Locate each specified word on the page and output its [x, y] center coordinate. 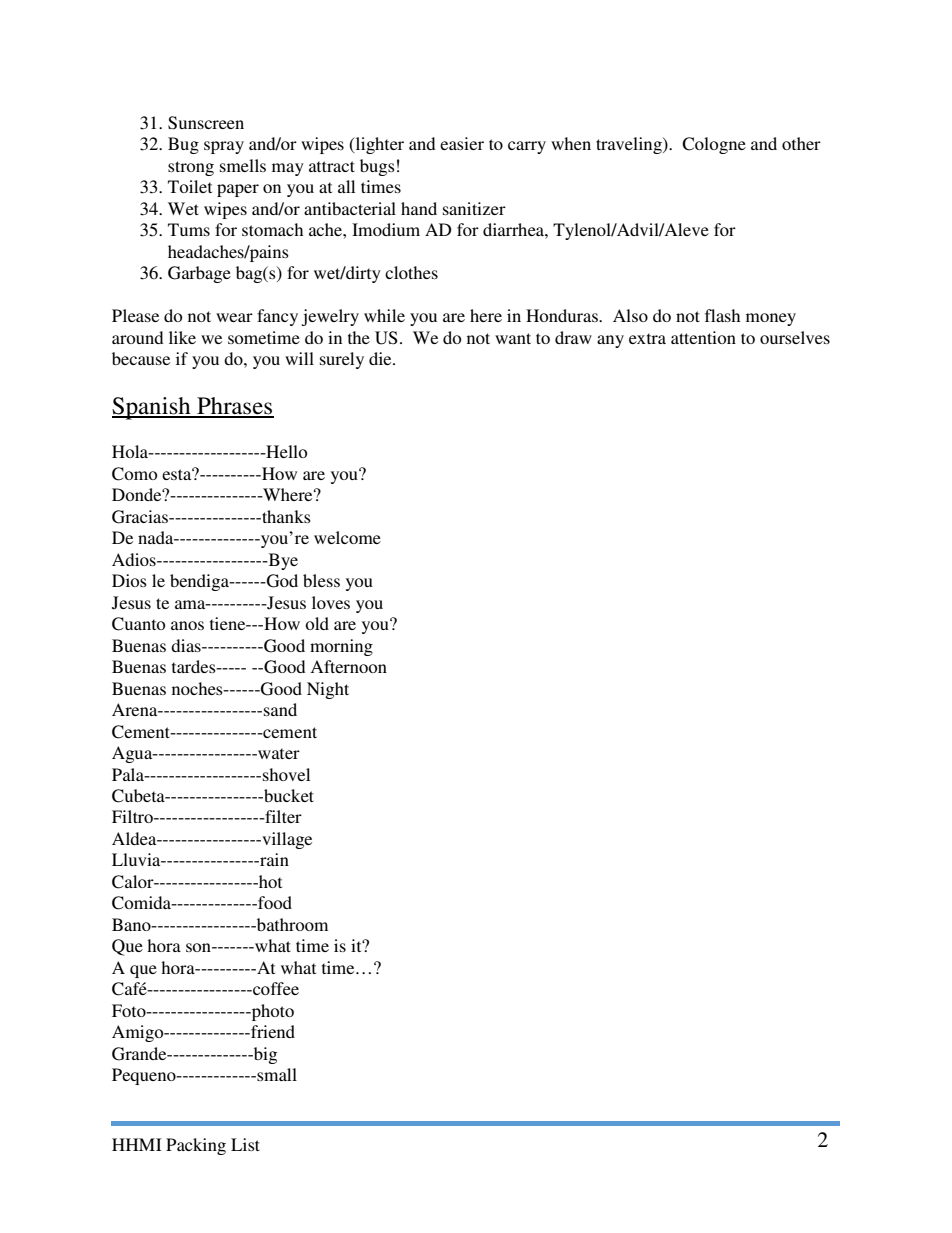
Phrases [234, 407]
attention [703, 337]
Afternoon [348, 666]
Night [328, 690]
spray [224, 147]
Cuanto [138, 624]
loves [331, 602]
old [317, 623]
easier [462, 143]
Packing [196, 1146]
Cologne [714, 145]
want [513, 338]
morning [341, 647]
